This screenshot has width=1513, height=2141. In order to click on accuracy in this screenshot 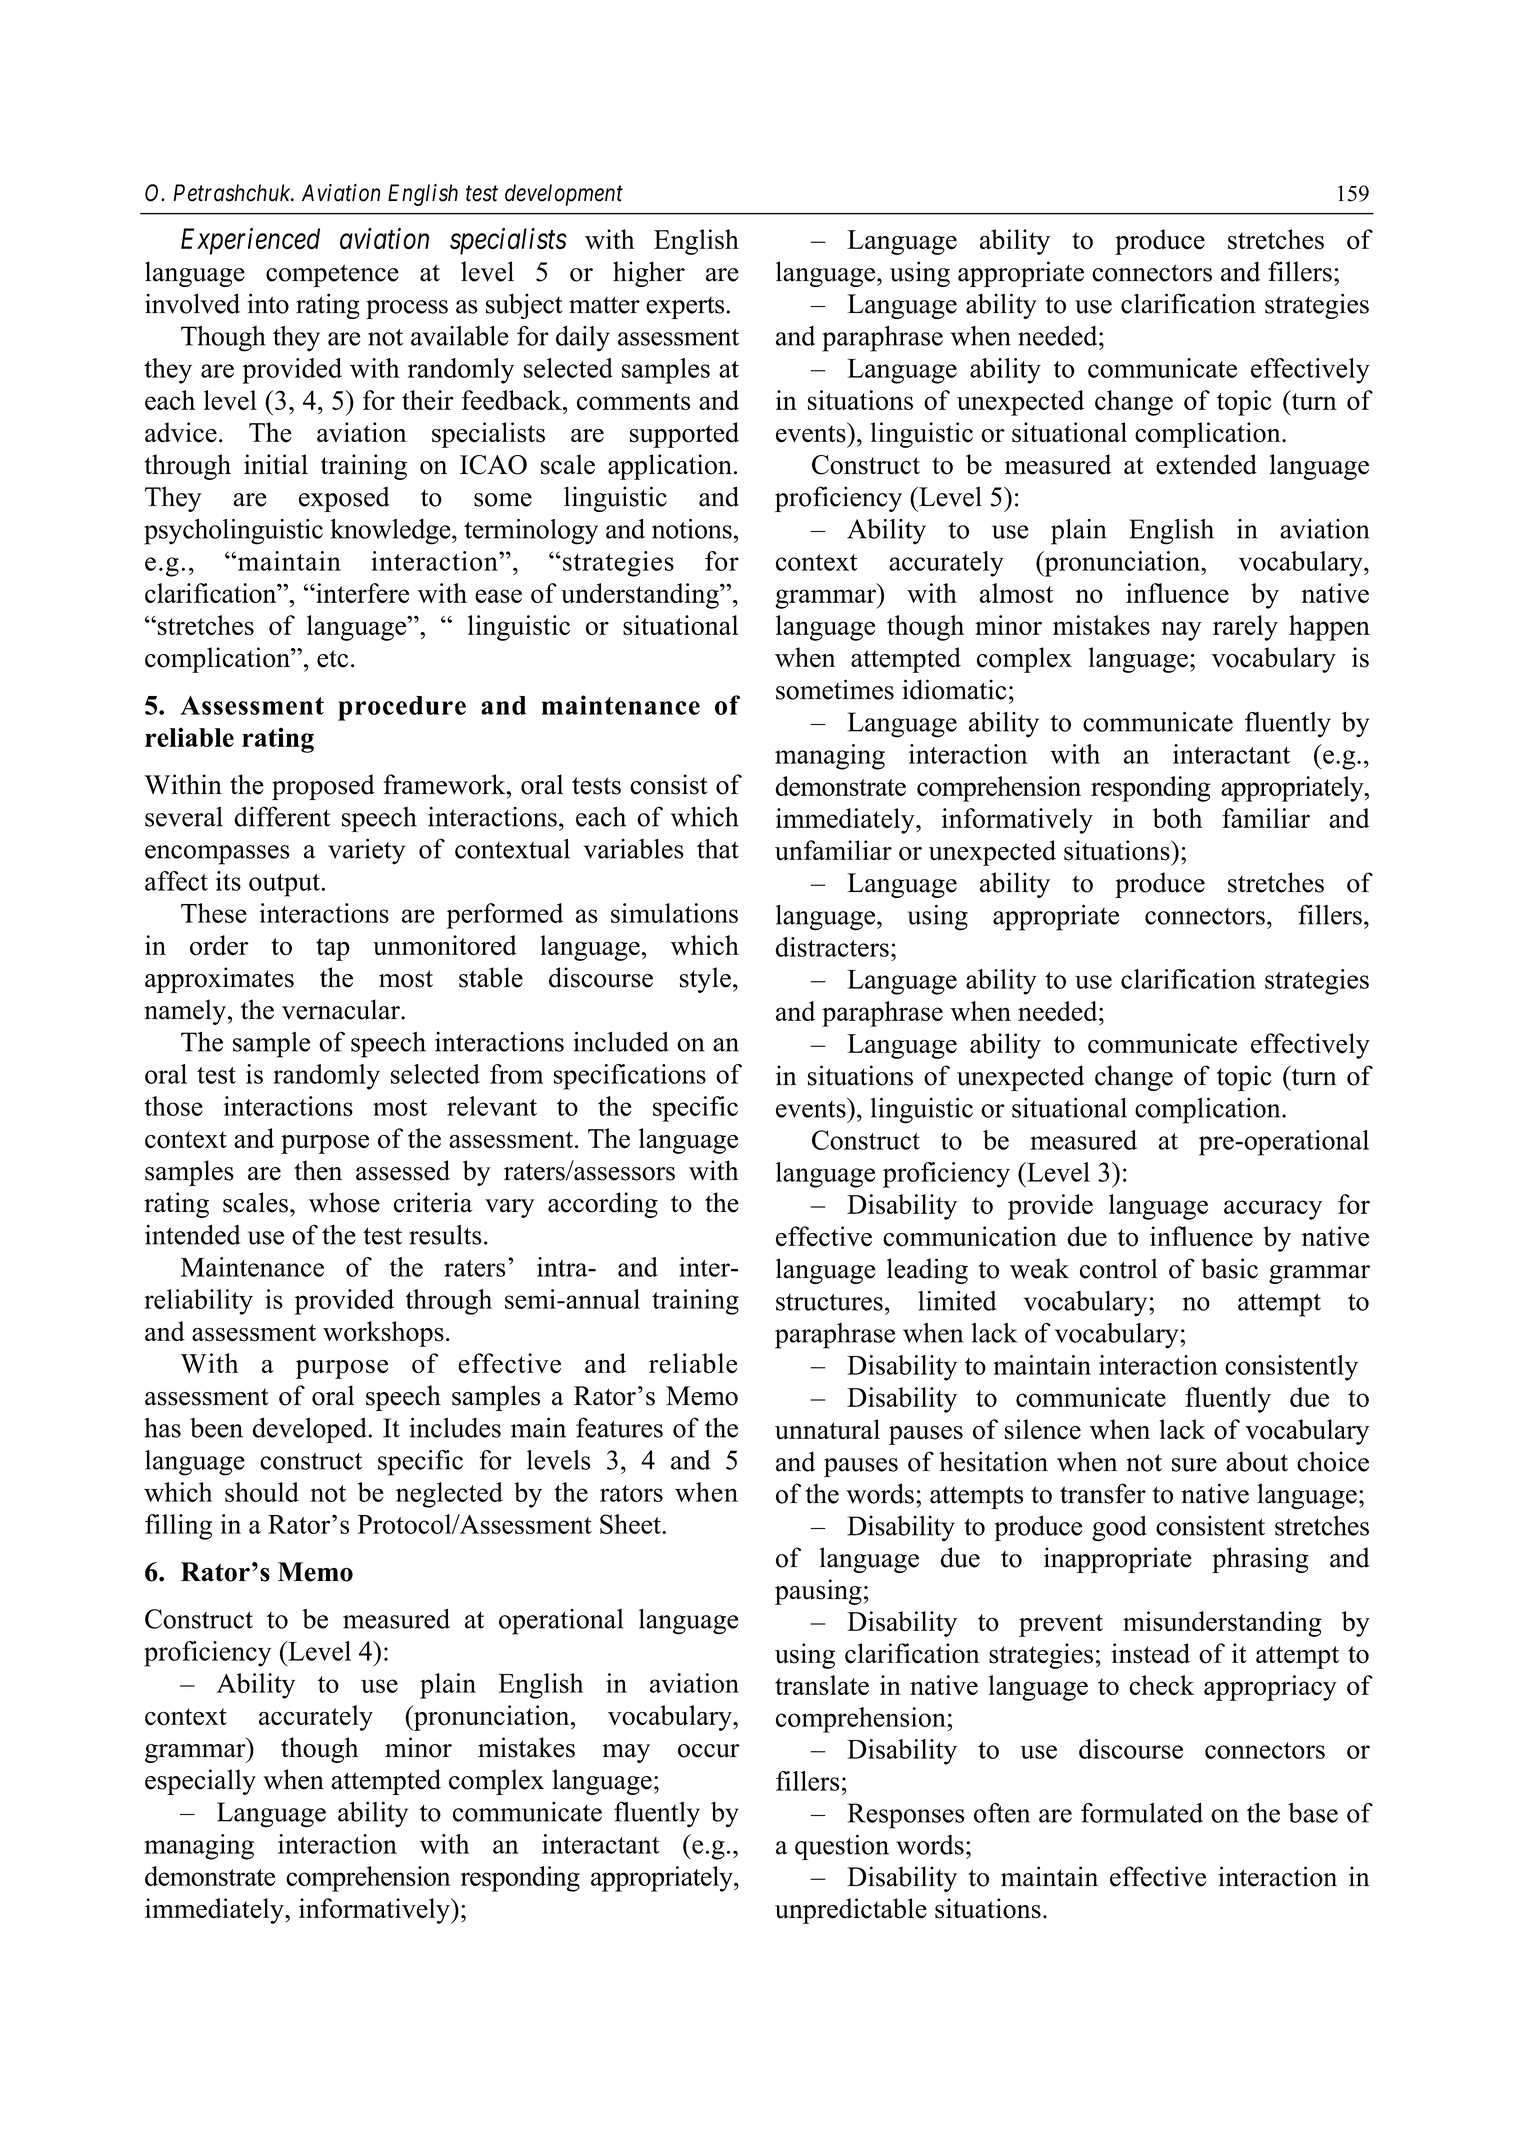, I will do `click(1273, 1210)`.
